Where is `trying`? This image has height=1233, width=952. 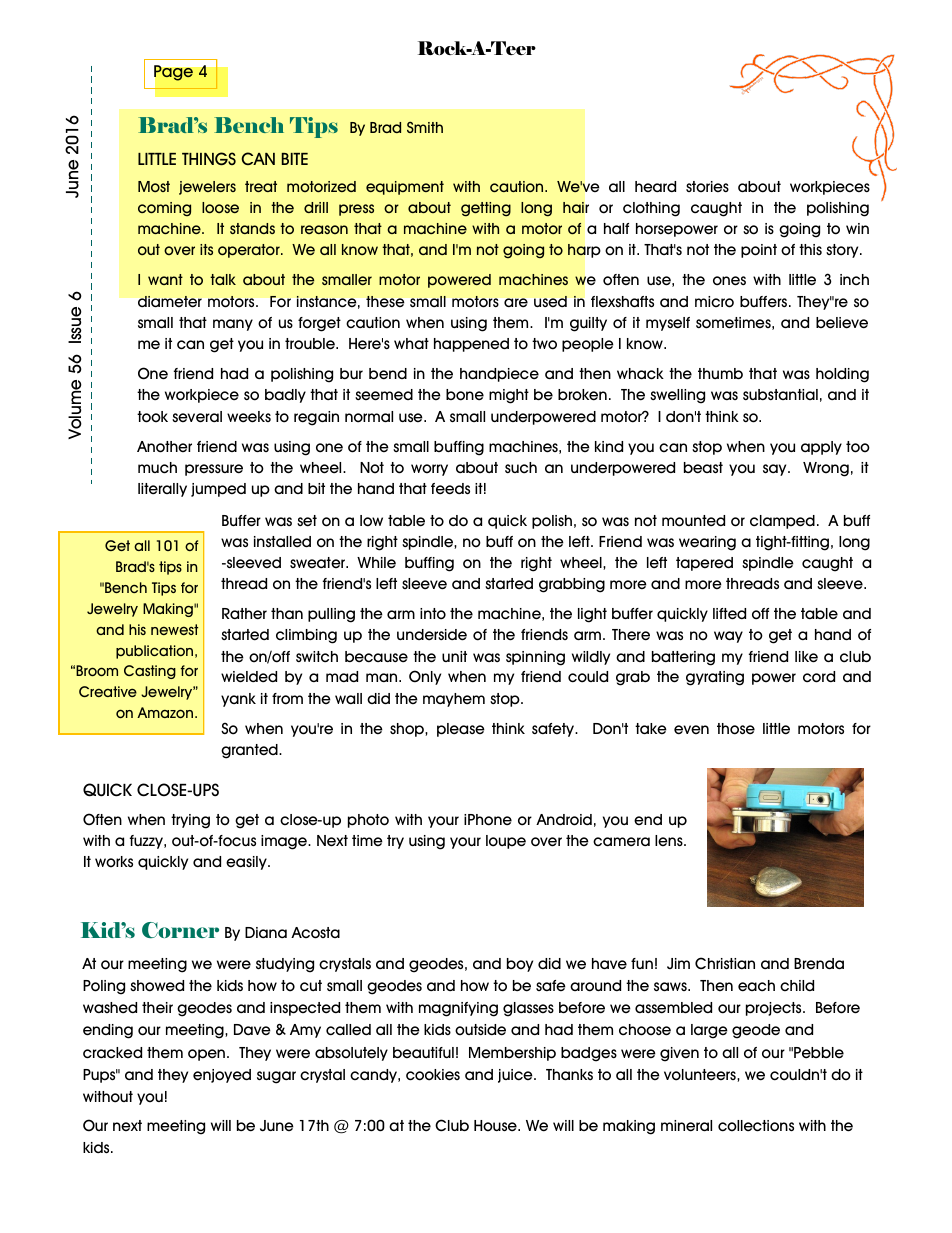 trying is located at coordinates (190, 821).
